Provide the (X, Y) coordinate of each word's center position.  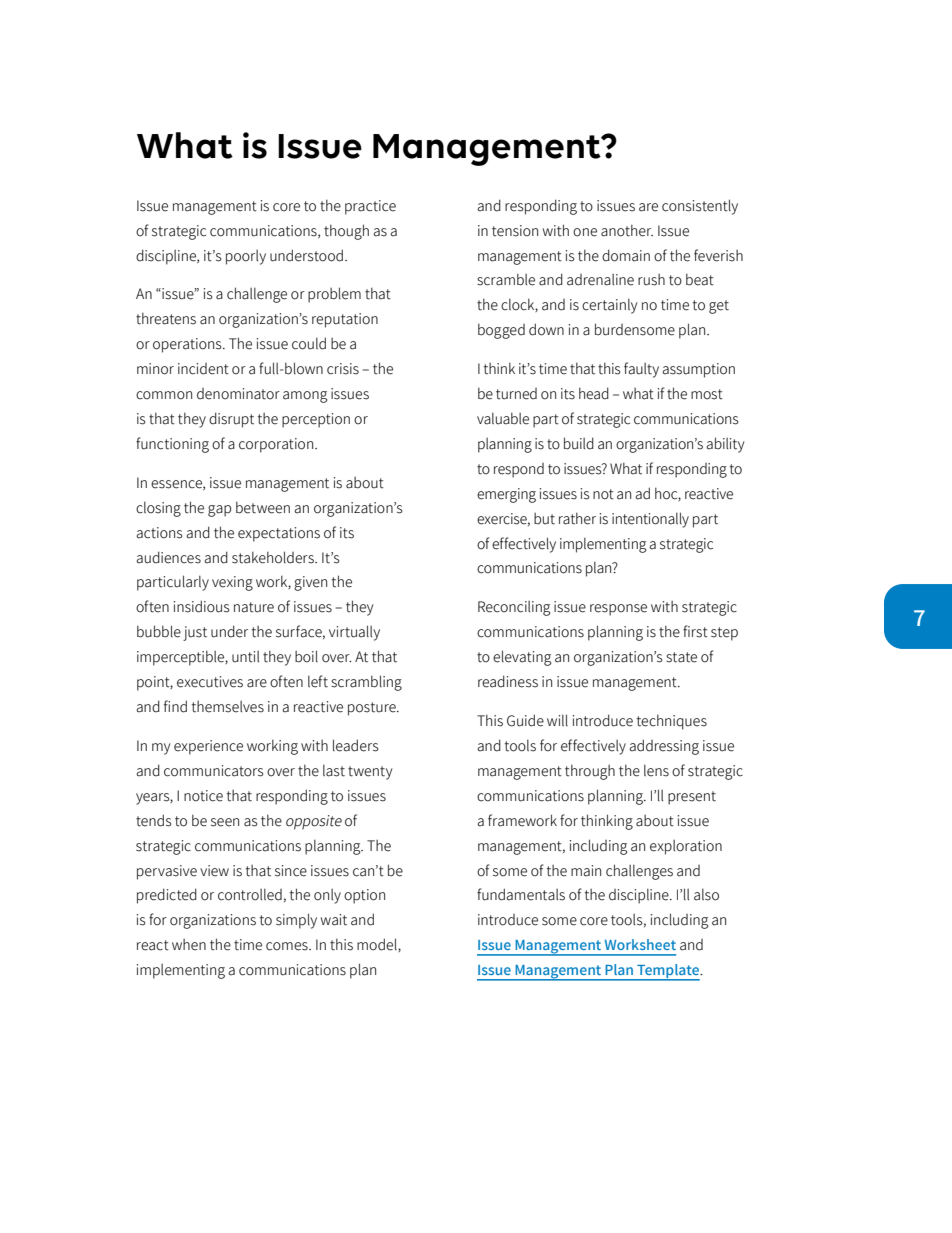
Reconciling (514, 608)
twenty (370, 773)
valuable (503, 418)
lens (656, 770)
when (189, 945)
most (707, 394)
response (618, 610)
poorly (246, 257)
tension (515, 231)
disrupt (231, 420)
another (627, 230)
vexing (232, 583)
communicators (213, 771)
